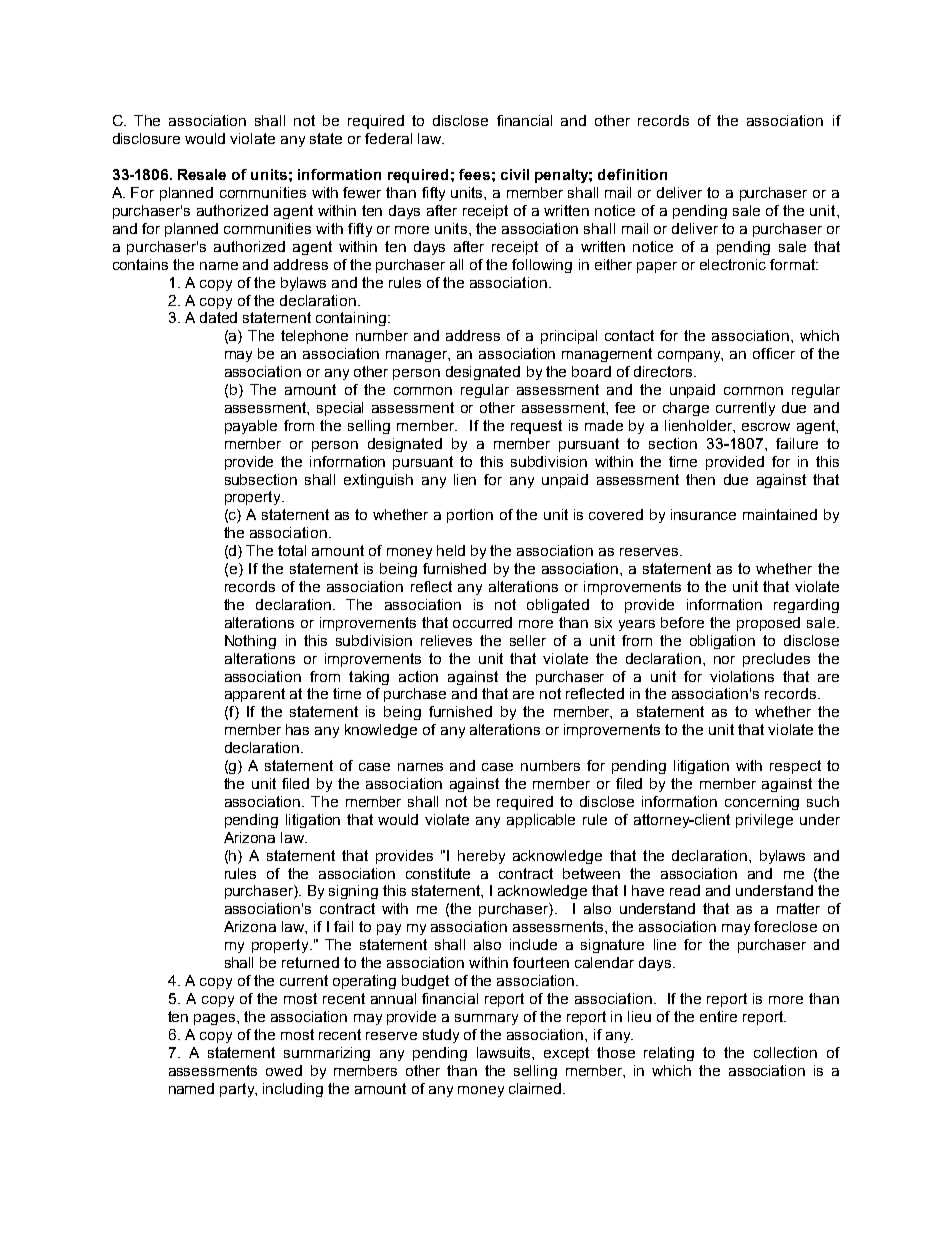 The height and width of the document is (1233, 952). I want to click on Nothing, so click(250, 642).
